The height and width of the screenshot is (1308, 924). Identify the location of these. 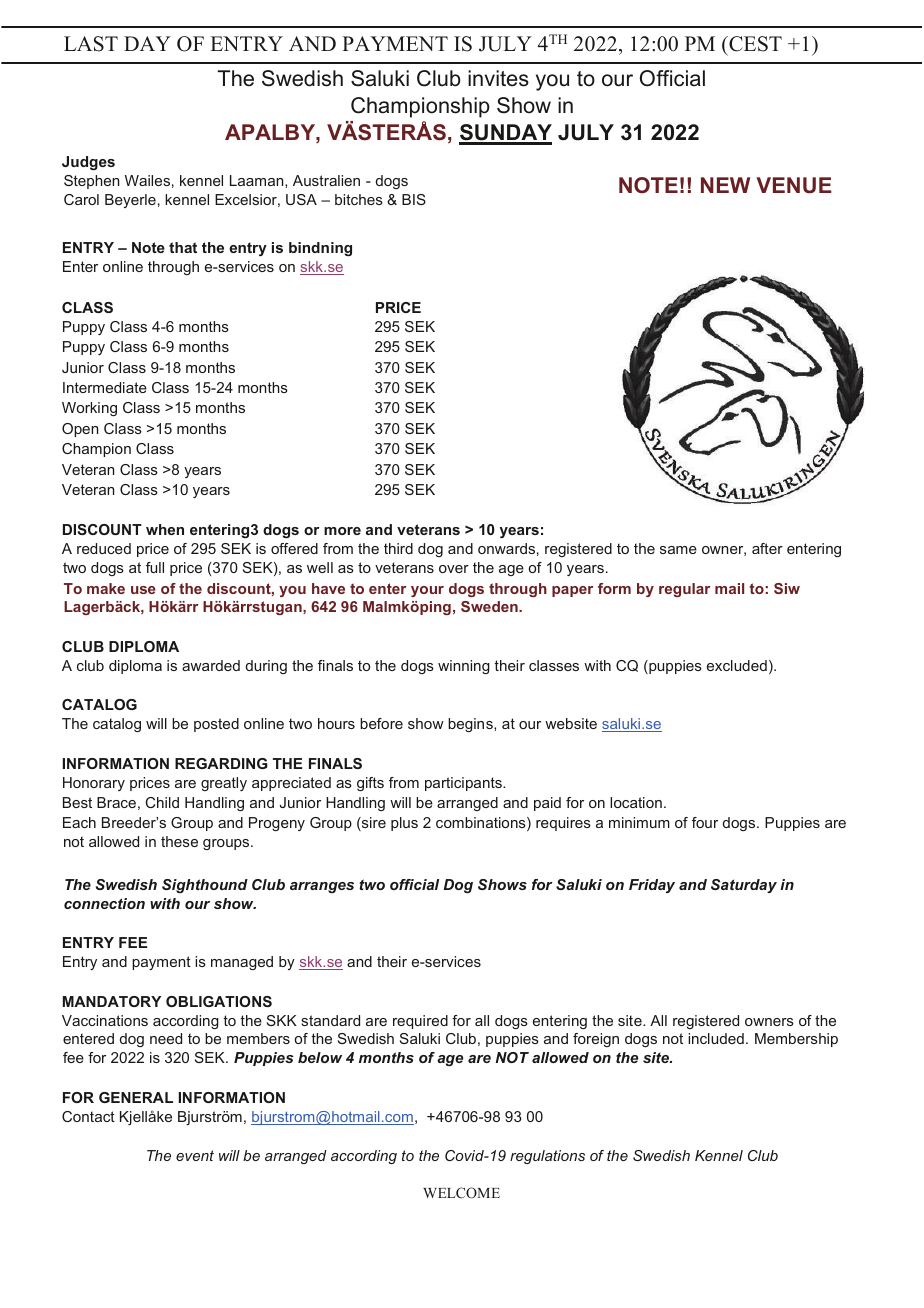
(179, 841).
